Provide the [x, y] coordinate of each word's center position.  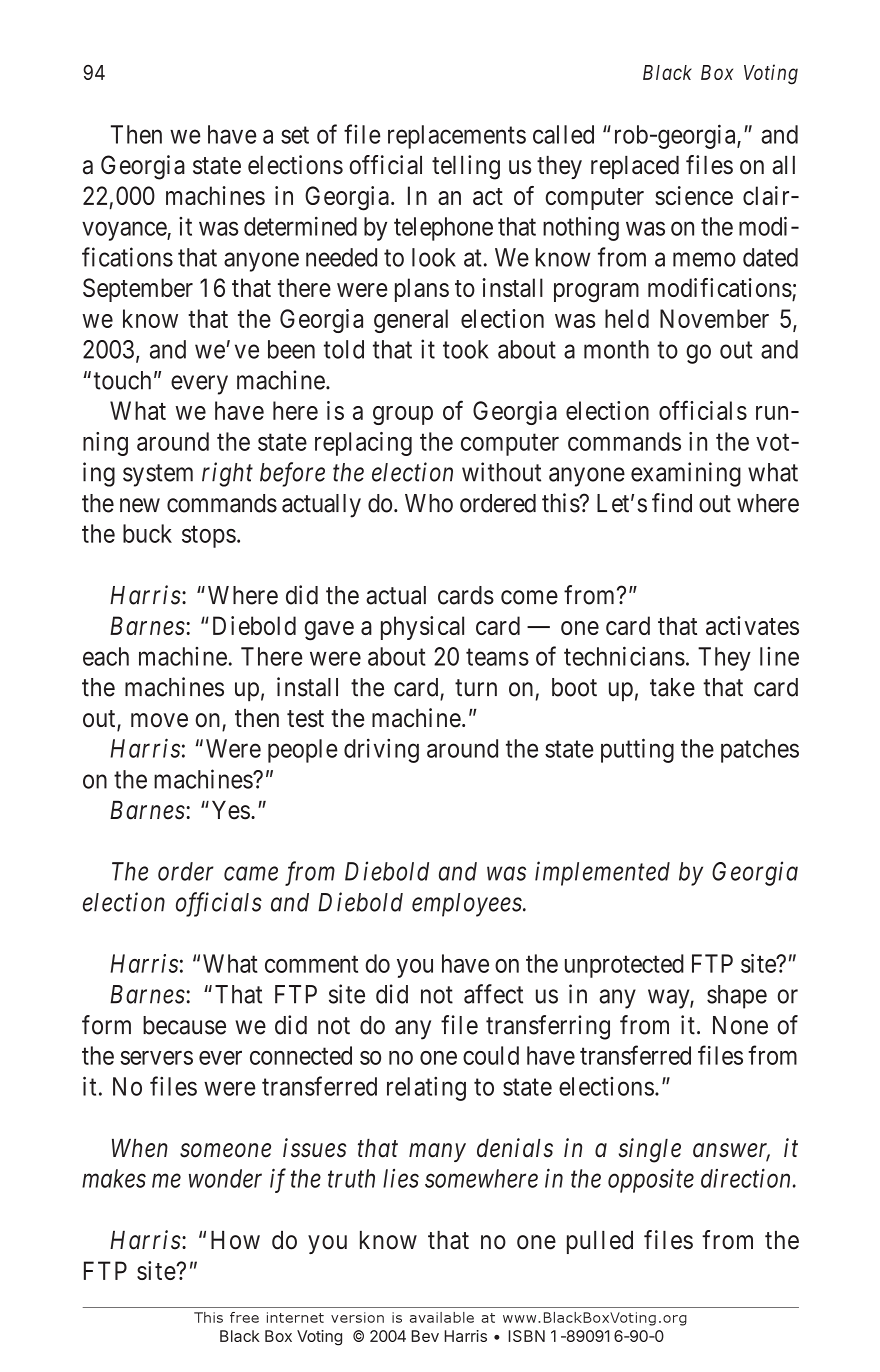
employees [467, 905]
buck [147, 533]
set [295, 135]
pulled [600, 1242]
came [251, 874]
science [694, 195]
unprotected [624, 966]
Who [429, 503]
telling [466, 167]
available [442, 1317]
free [244, 1317]
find [672, 503]
